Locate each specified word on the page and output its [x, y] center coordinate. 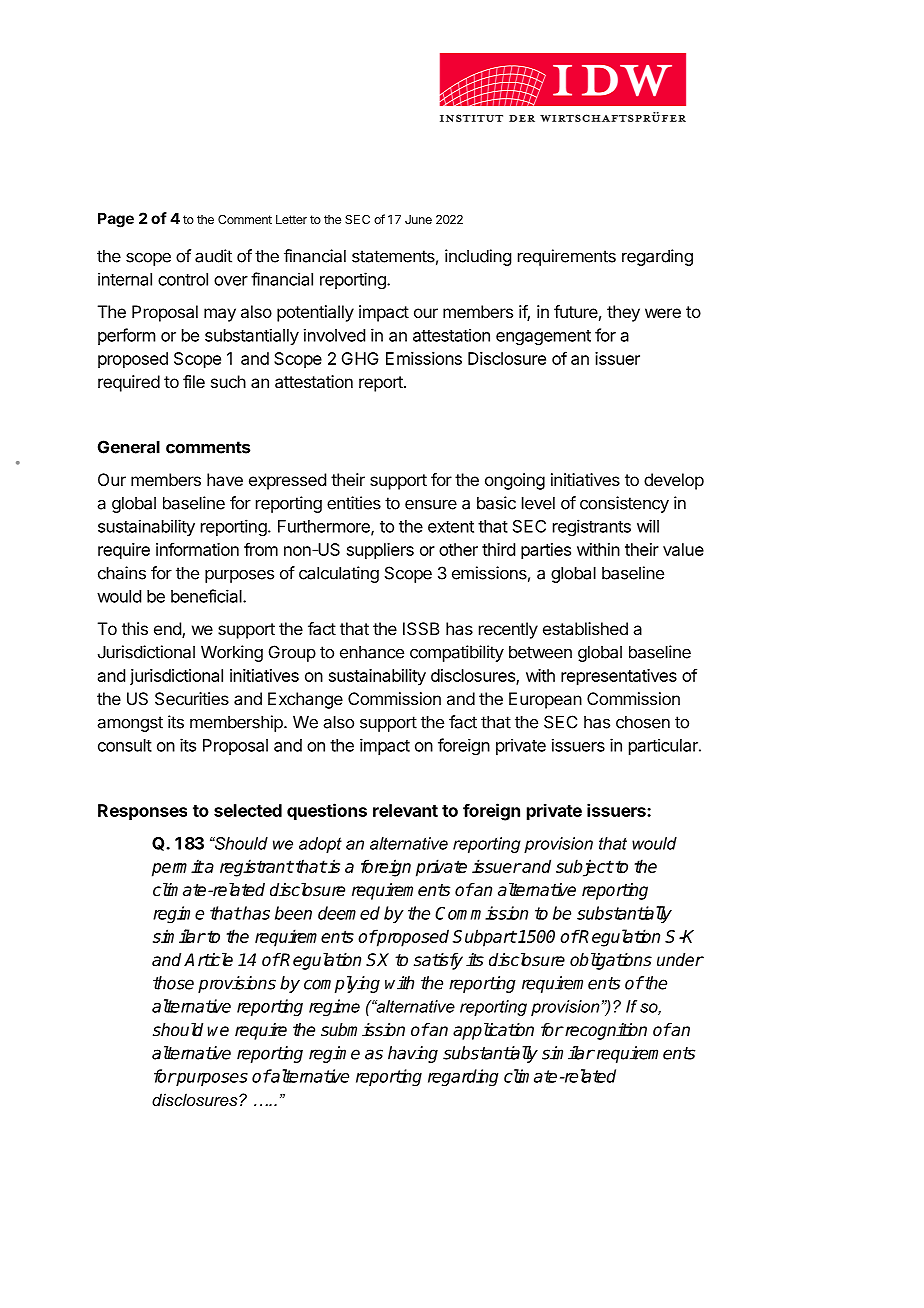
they [623, 313]
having [413, 1054]
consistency [624, 504]
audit [213, 256]
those [173, 983]
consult [125, 745]
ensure [431, 505]
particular [664, 746]
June [418, 219]
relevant [405, 810]
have [225, 479]
